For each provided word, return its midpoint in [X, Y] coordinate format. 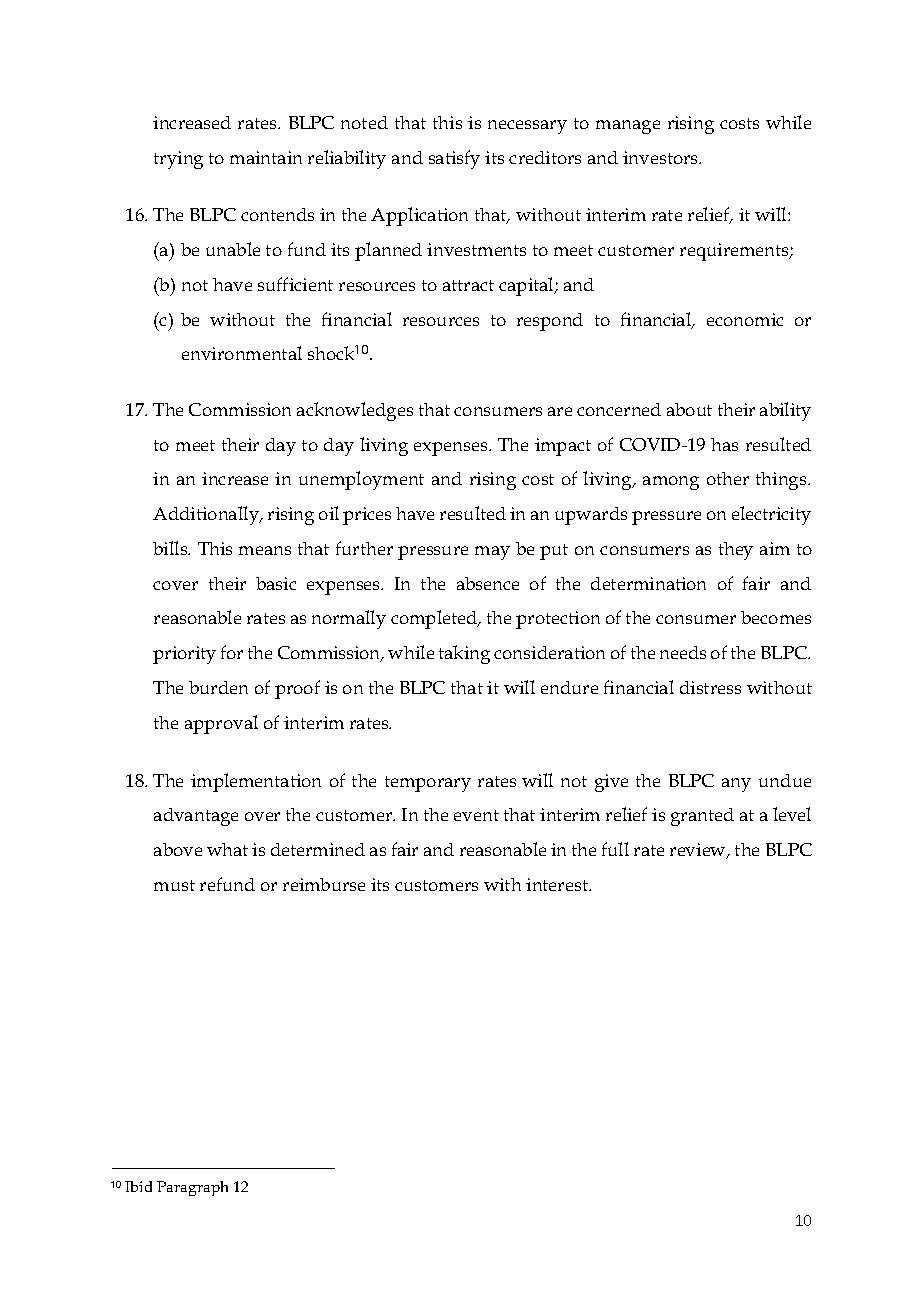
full [615, 849]
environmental [242, 353]
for [232, 652]
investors [662, 157]
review [699, 851]
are [560, 411]
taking [464, 654]
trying [178, 160]
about [689, 409]
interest [558, 884]
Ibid [138, 1186]
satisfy [454, 159]
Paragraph [192, 1188]
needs [683, 652]
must [174, 885]
